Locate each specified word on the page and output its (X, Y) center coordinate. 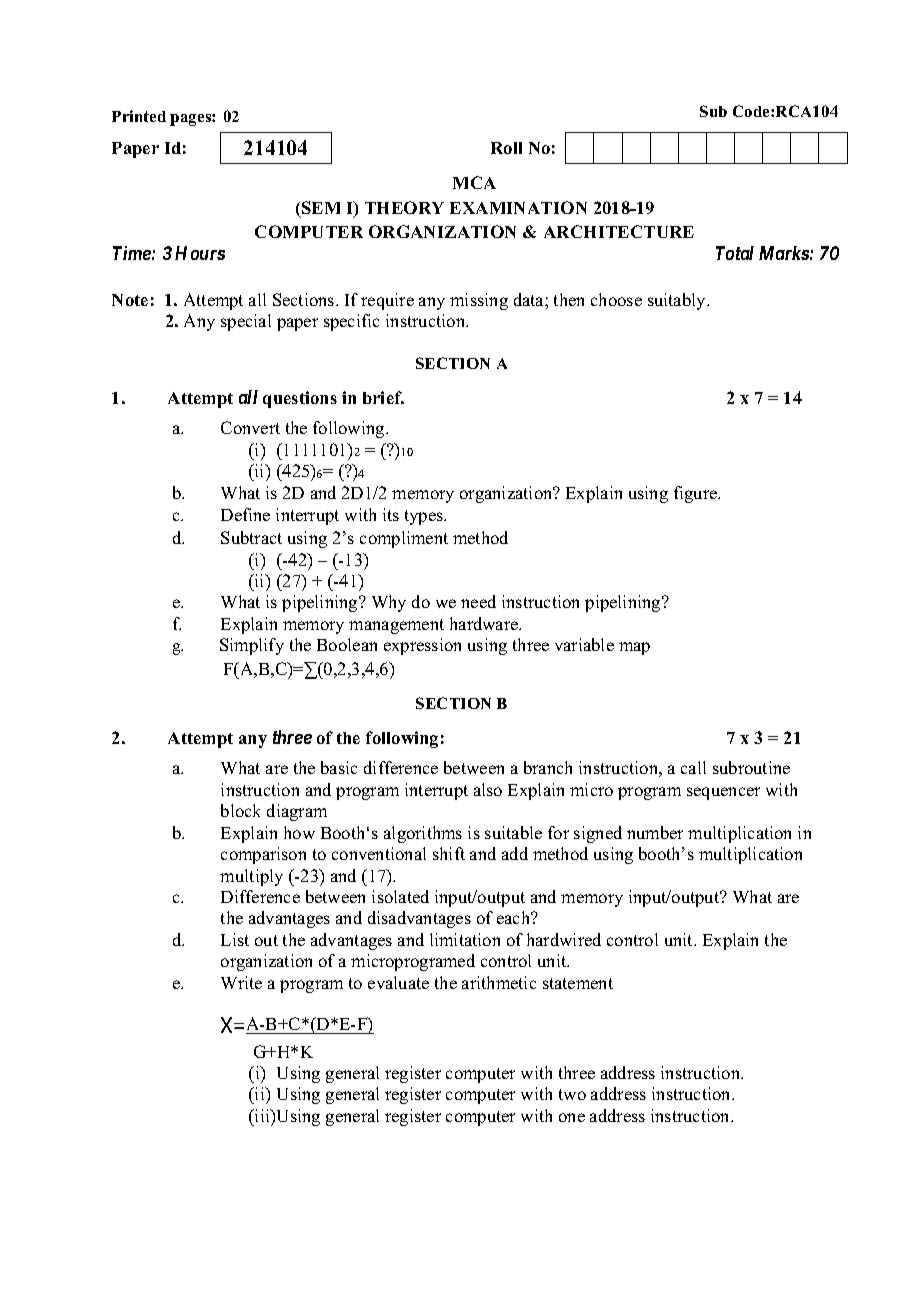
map (634, 648)
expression (422, 646)
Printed (139, 116)
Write (241, 982)
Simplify (252, 646)
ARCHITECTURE (619, 231)
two (572, 1094)
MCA (474, 182)
